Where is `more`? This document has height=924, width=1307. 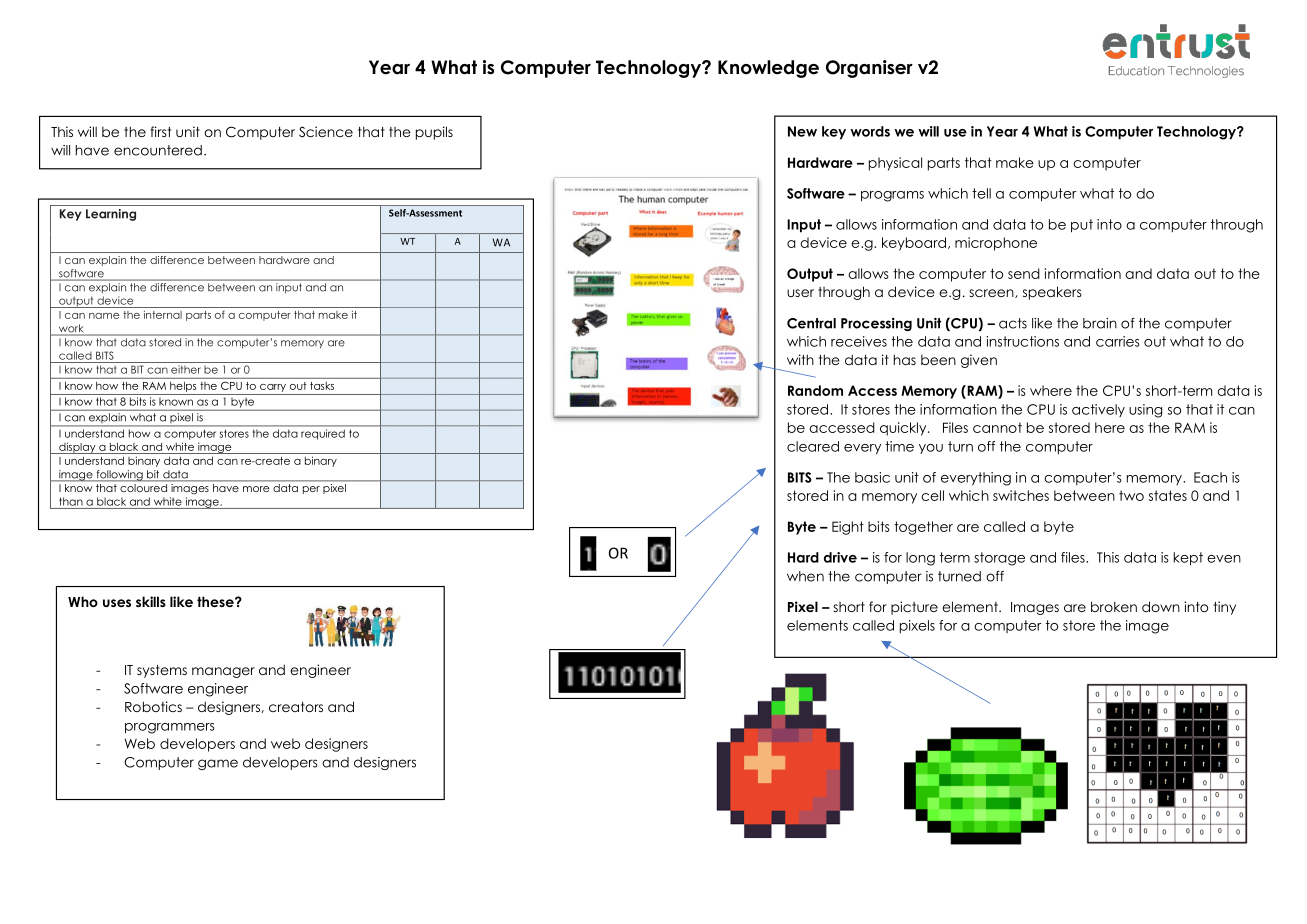 more is located at coordinates (256, 489).
